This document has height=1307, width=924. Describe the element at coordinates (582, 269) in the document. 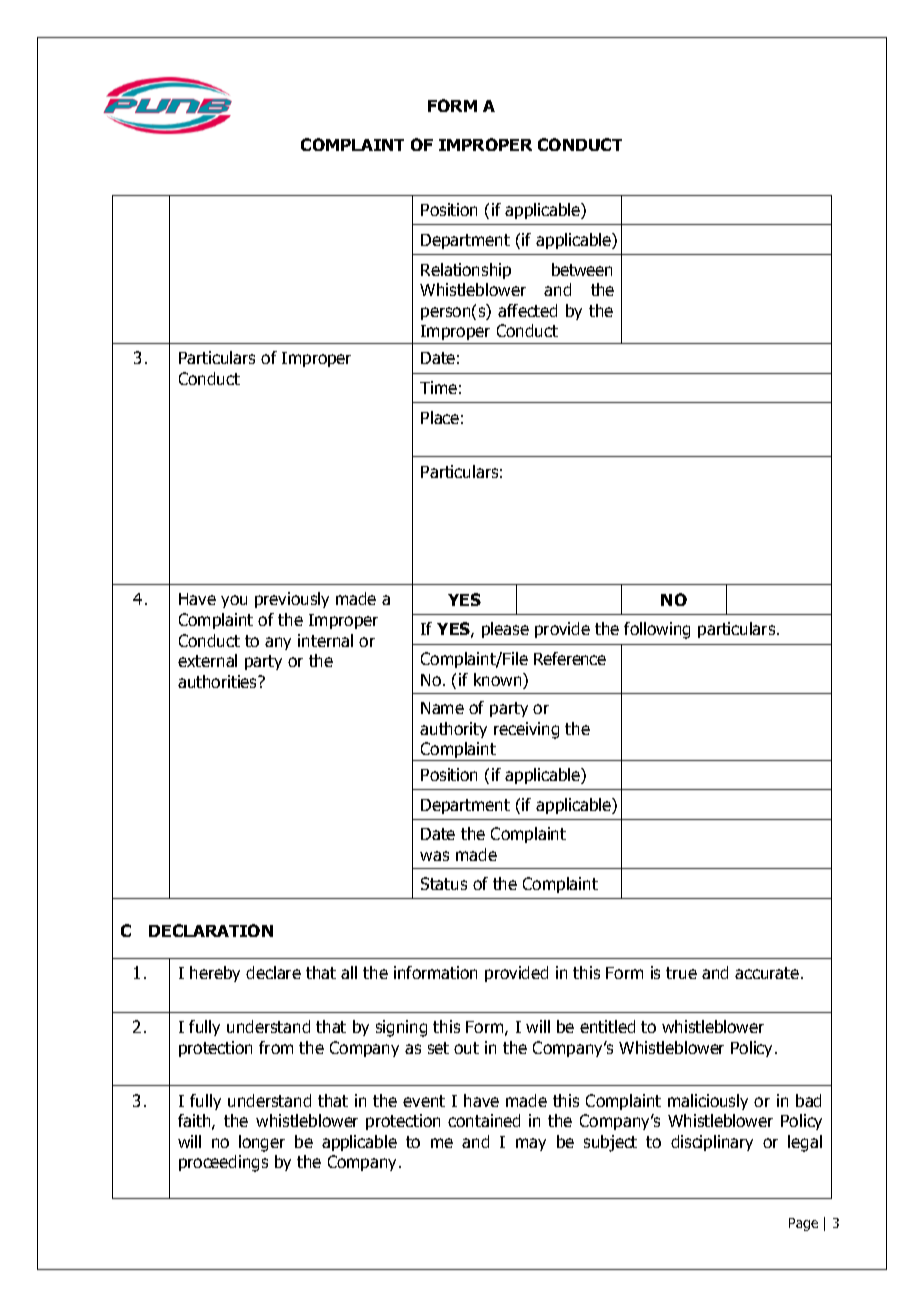

I see `between` at that location.
